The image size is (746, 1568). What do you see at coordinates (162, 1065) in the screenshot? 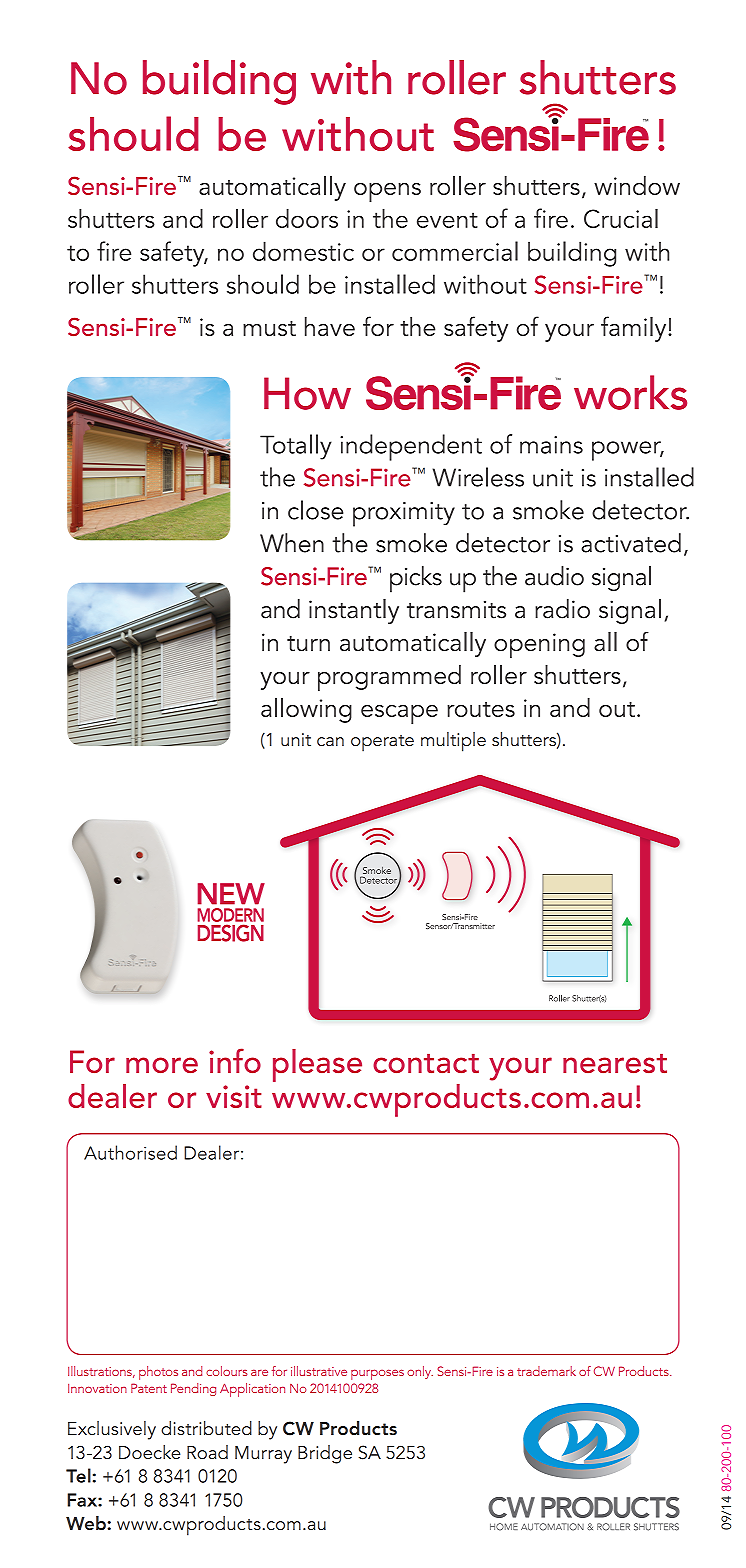
I see `more` at bounding box center [162, 1065].
